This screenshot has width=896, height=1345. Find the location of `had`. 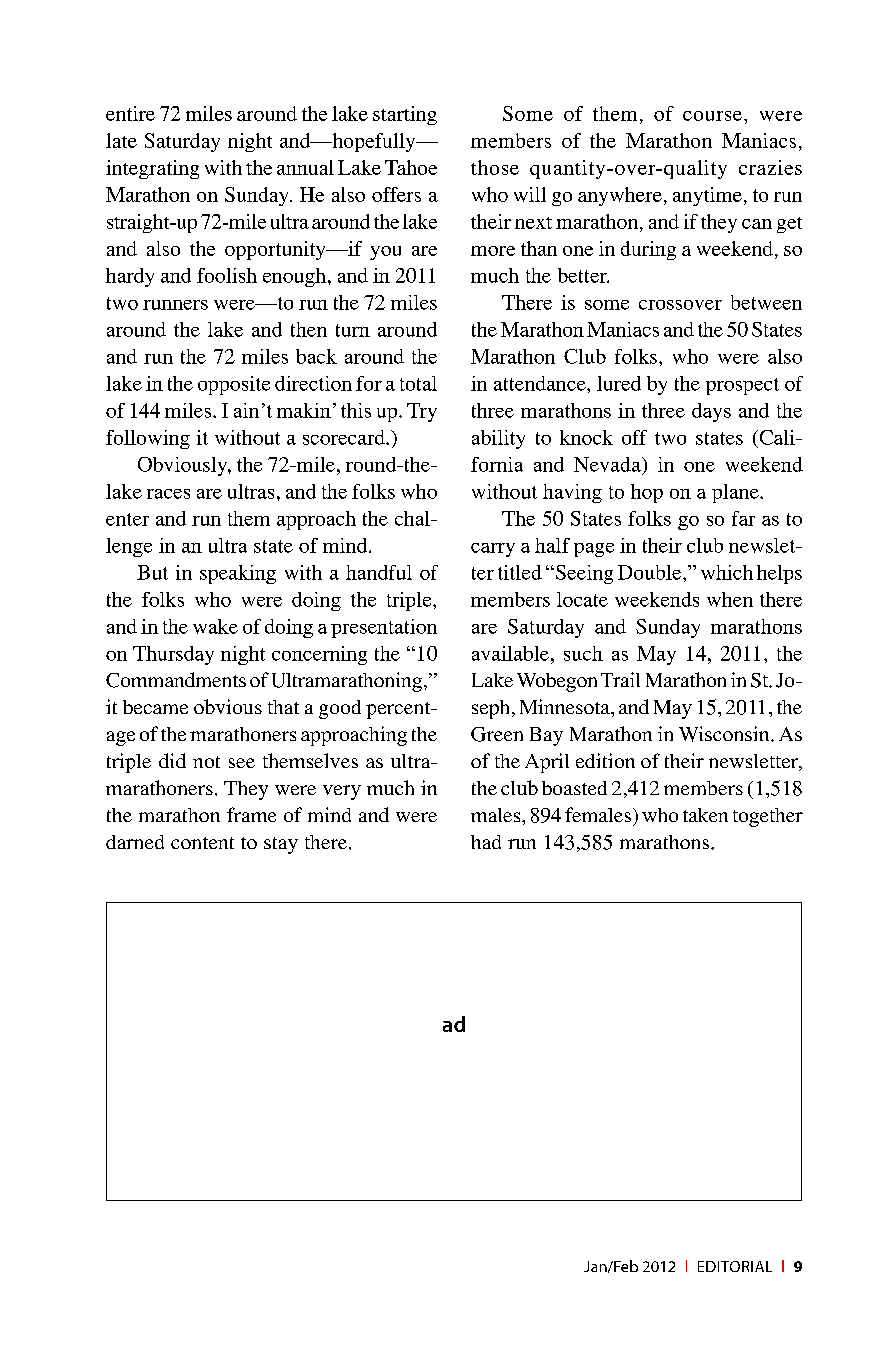

had is located at coordinates (486, 842).
